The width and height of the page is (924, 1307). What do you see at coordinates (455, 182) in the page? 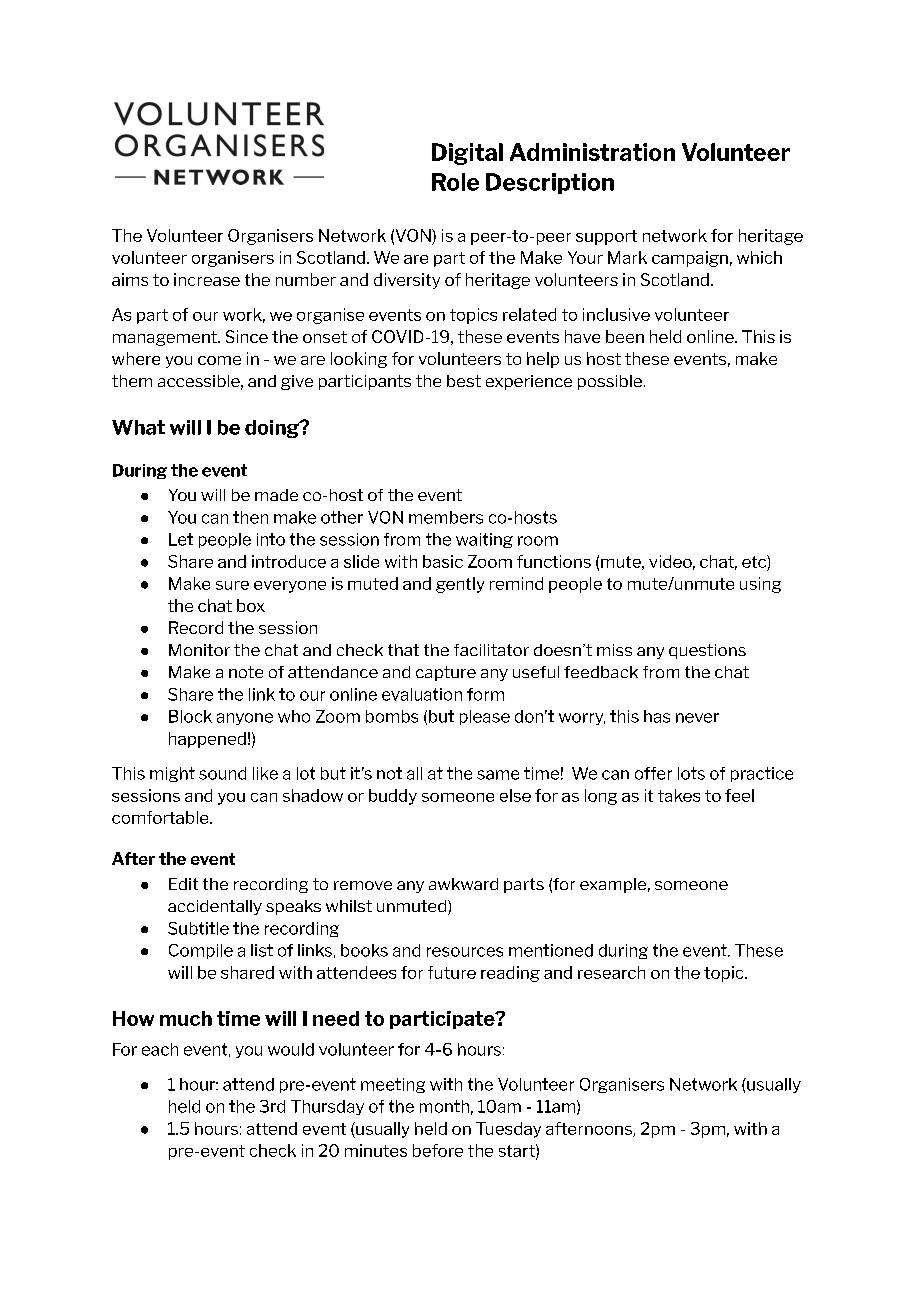
I see `Role` at bounding box center [455, 182].
